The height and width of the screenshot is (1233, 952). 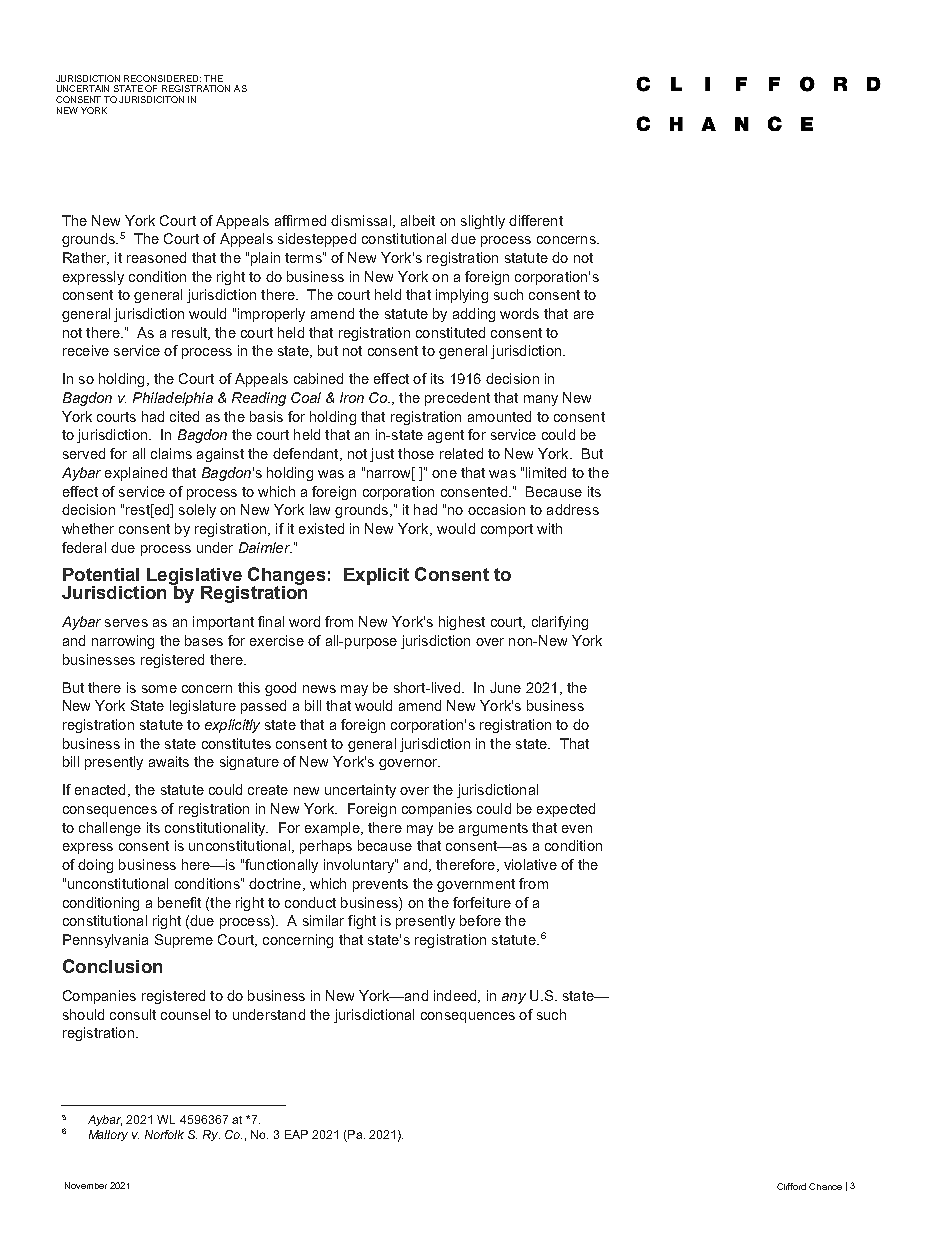 What do you see at coordinates (204, 640) in the screenshot?
I see `bases` at bounding box center [204, 640].
